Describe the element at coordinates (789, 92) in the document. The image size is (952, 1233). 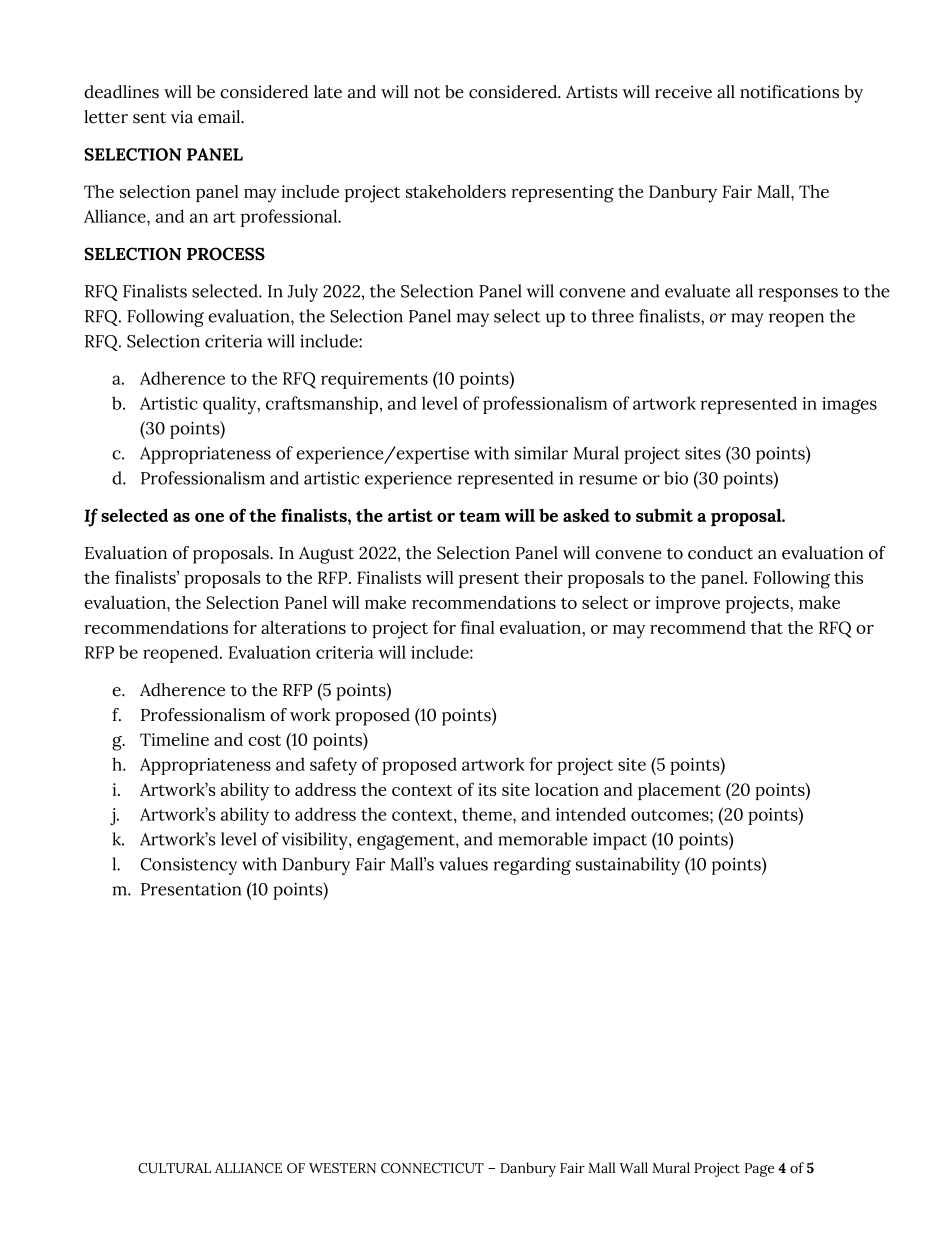
I see `notifications` at that location.
